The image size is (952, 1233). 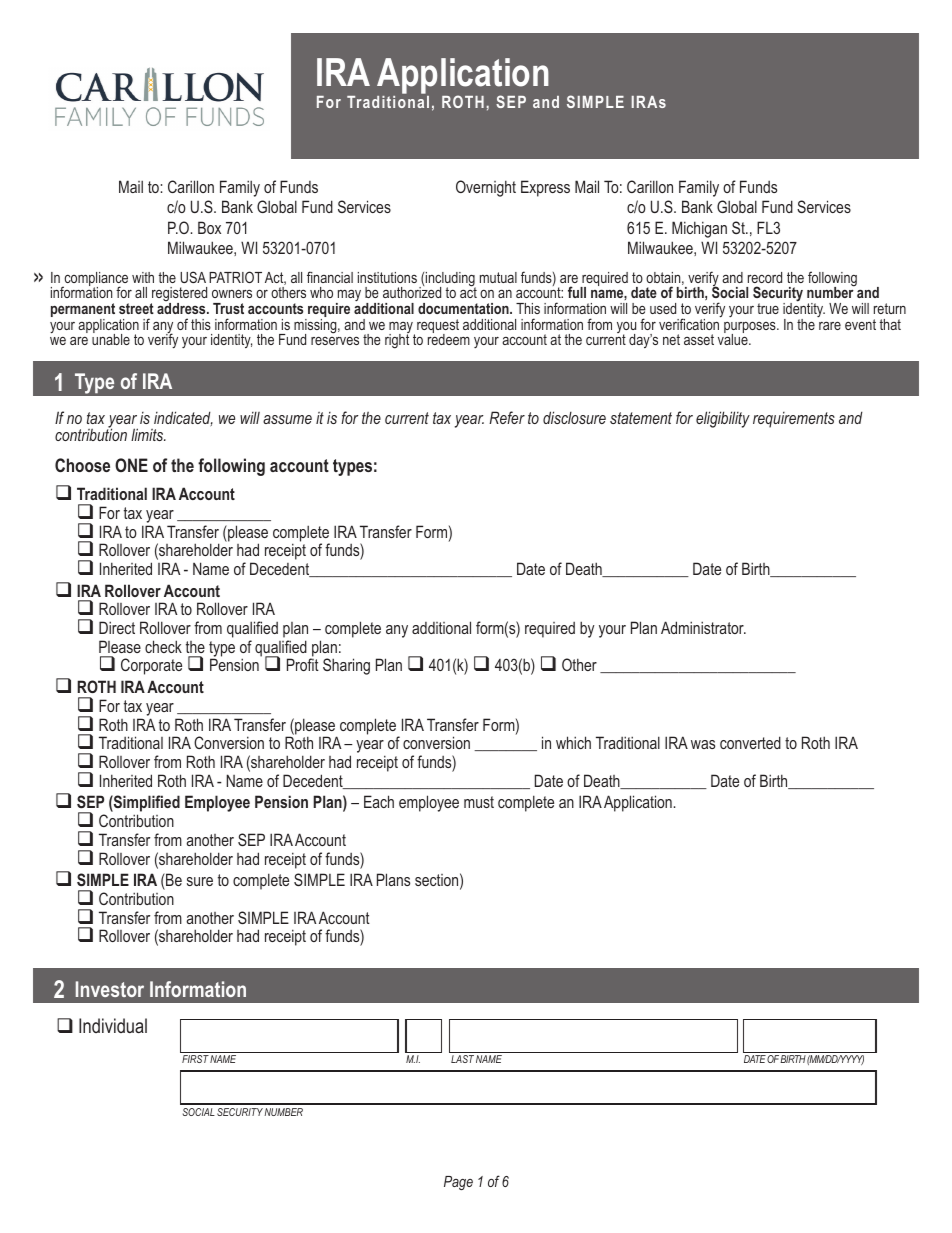 What do you see at coordinates (573, 742) in the document?
I see `which` at bounding box center [573, 742].
